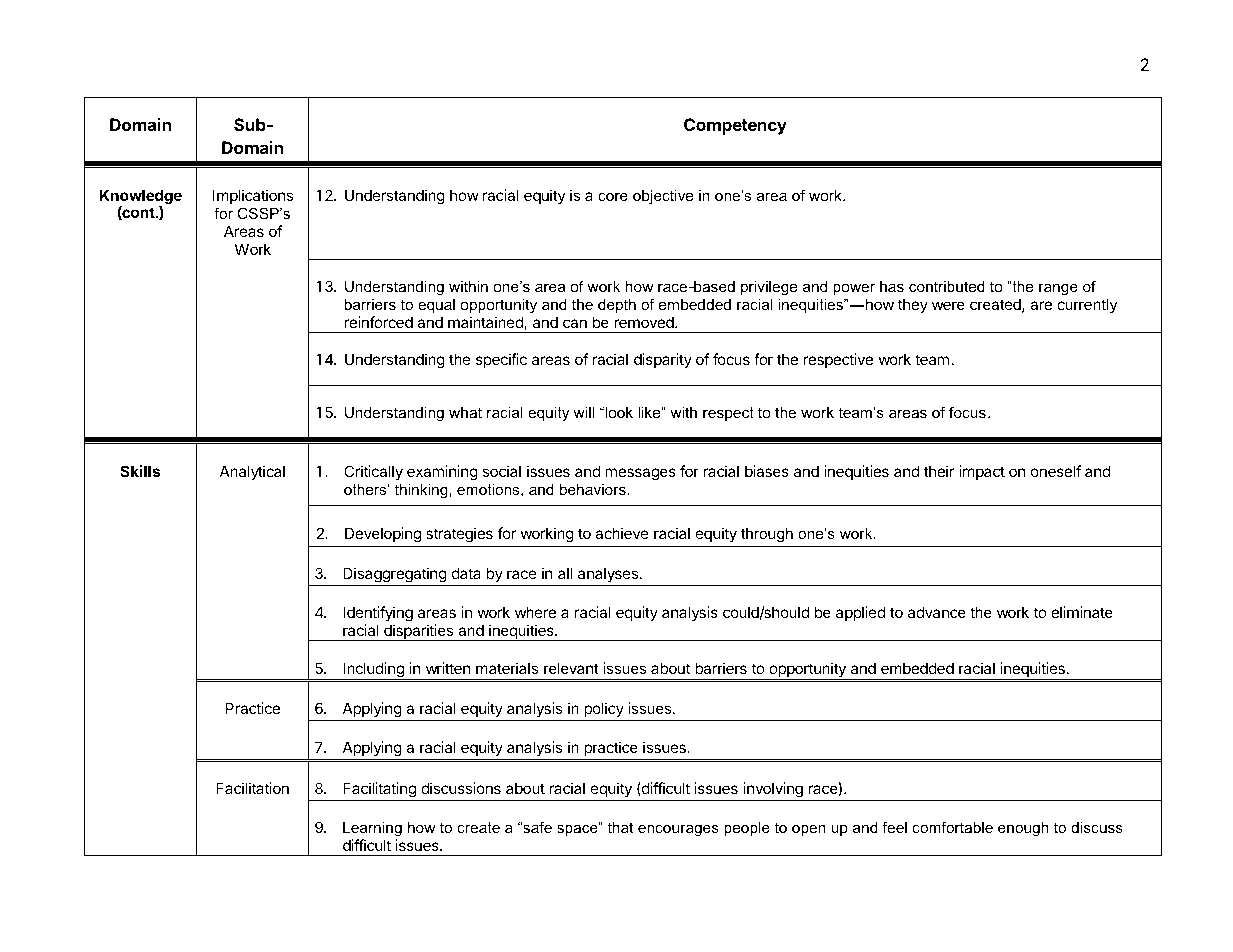 The width and height of the image is (1233, 952). Describe the element at coordinates (535, 612) in the image. I see `where` at that location.
